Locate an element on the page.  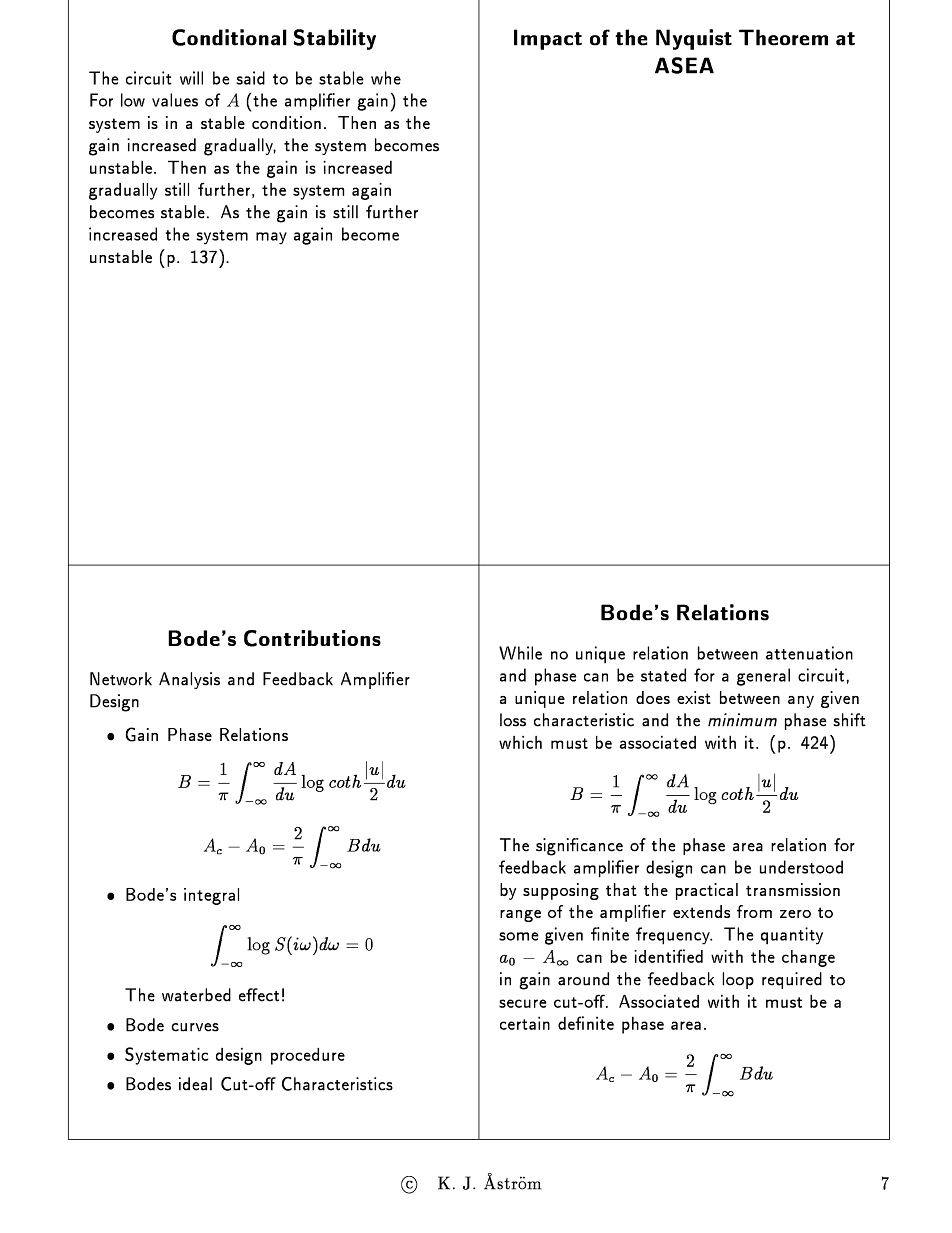
curves is located at coordinates (195, 1027).
